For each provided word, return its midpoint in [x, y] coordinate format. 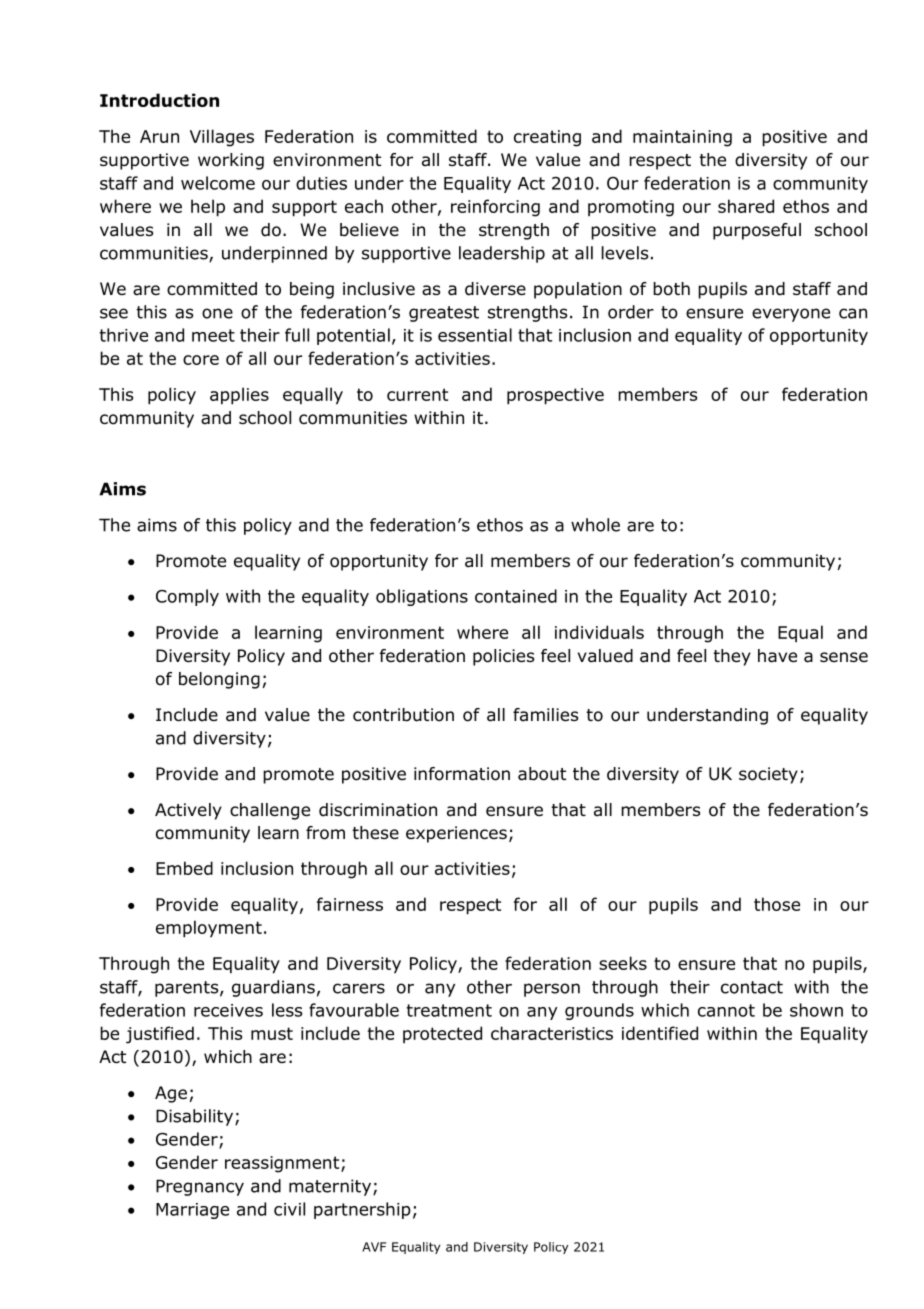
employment [209, 929]
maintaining [682, 138]
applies [239, 396]
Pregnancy [200, 1187]
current [417, 394]
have [777, 656]
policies [504, 657]
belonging [219, 680]
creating [547, 138]
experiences [456, 834]
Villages [222, 138]
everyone [791, 315]
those [777, 904]
